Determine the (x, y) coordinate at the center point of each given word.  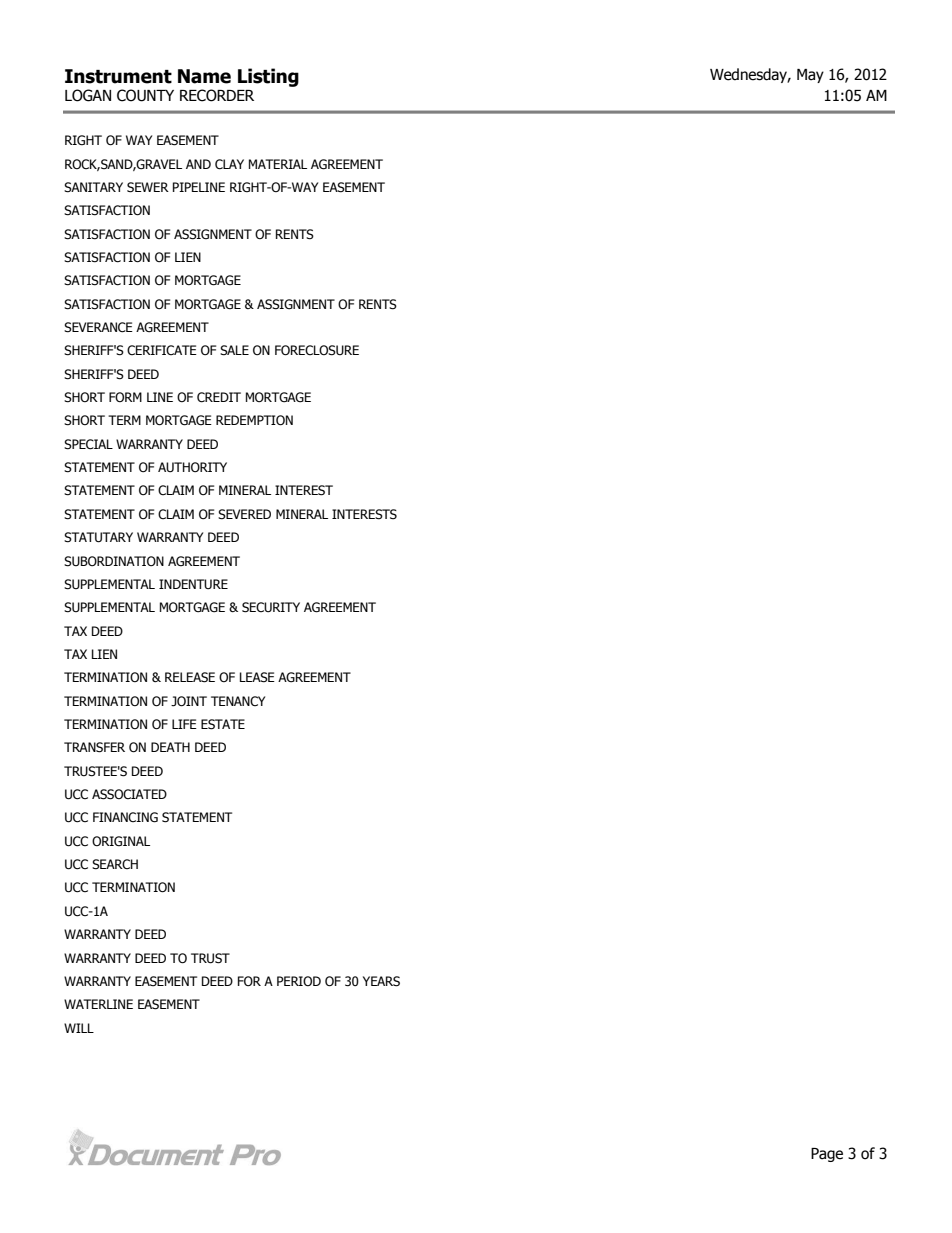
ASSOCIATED (129, 794)
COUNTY (145, 95)
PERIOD (299, 981)
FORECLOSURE (317, 350)
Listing (268, 77)
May (810, 76)
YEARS (381, 981)
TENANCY (238, 701)
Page (827, 1155)
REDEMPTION (254, 420)
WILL (79, 1028)
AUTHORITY (192, 467)
